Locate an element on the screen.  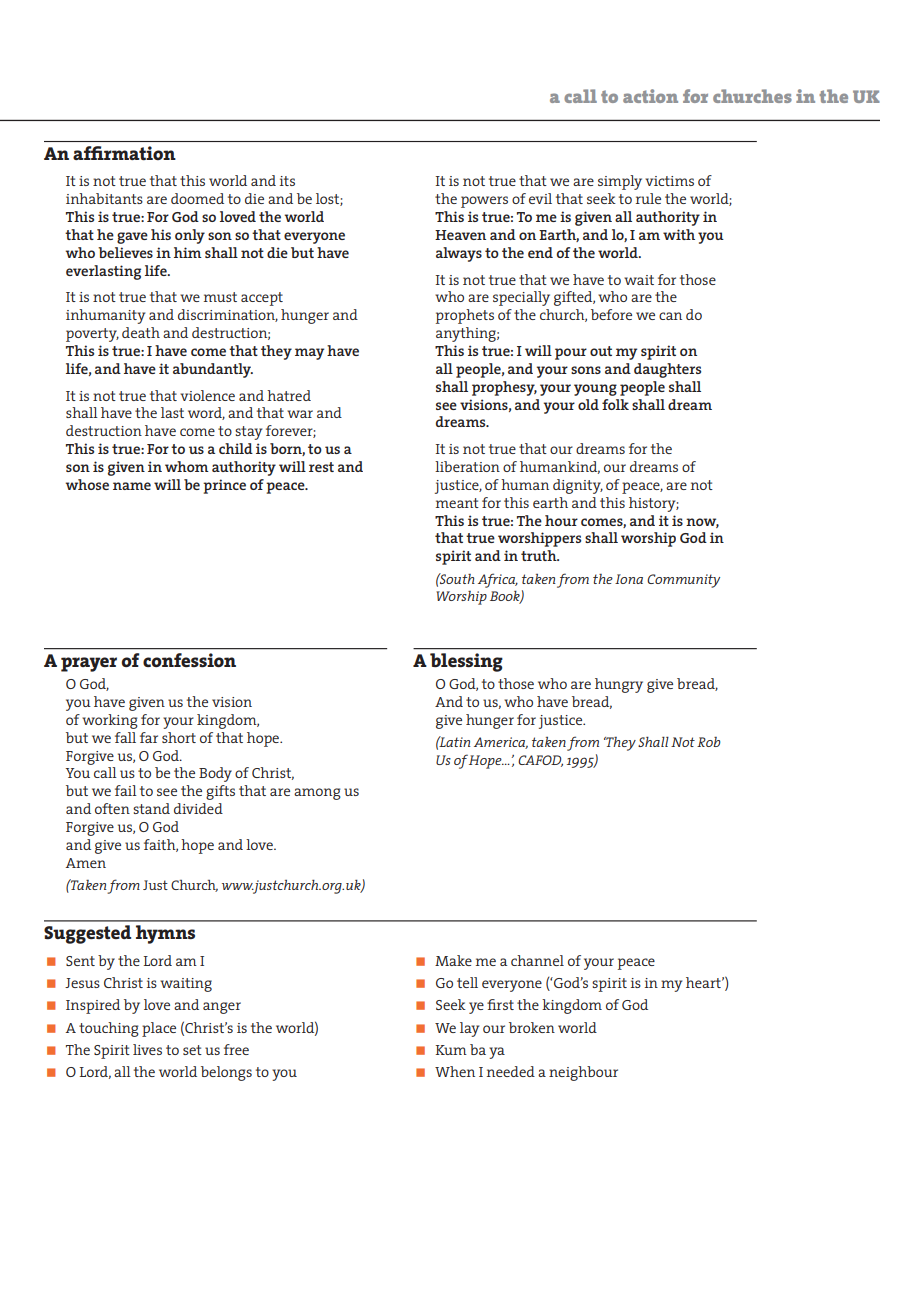
daughters is located at coordinates (667, 370).
